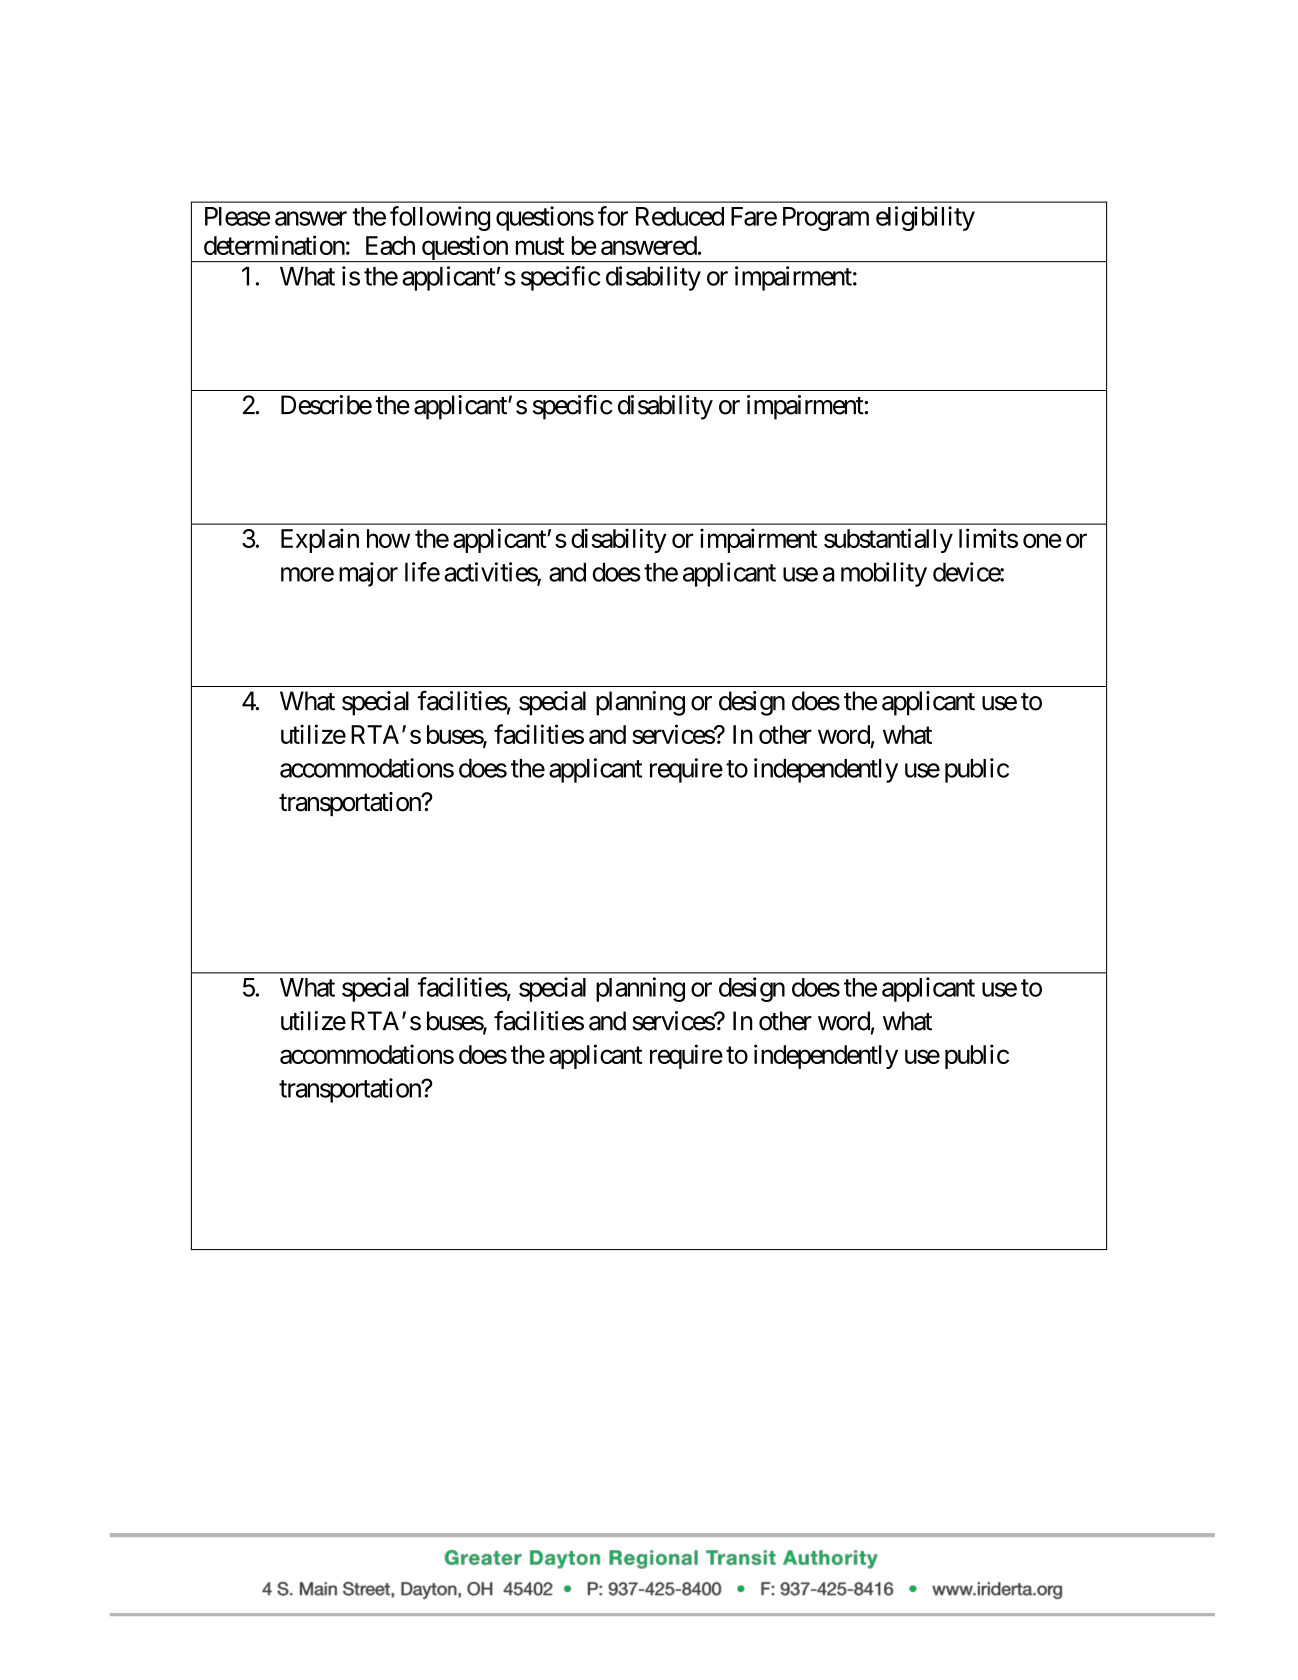 This screenshot has width=1298, height=1680. Describe the element at coordinates (680, 216) in the screenshot. I see `Reduced` at that location.
